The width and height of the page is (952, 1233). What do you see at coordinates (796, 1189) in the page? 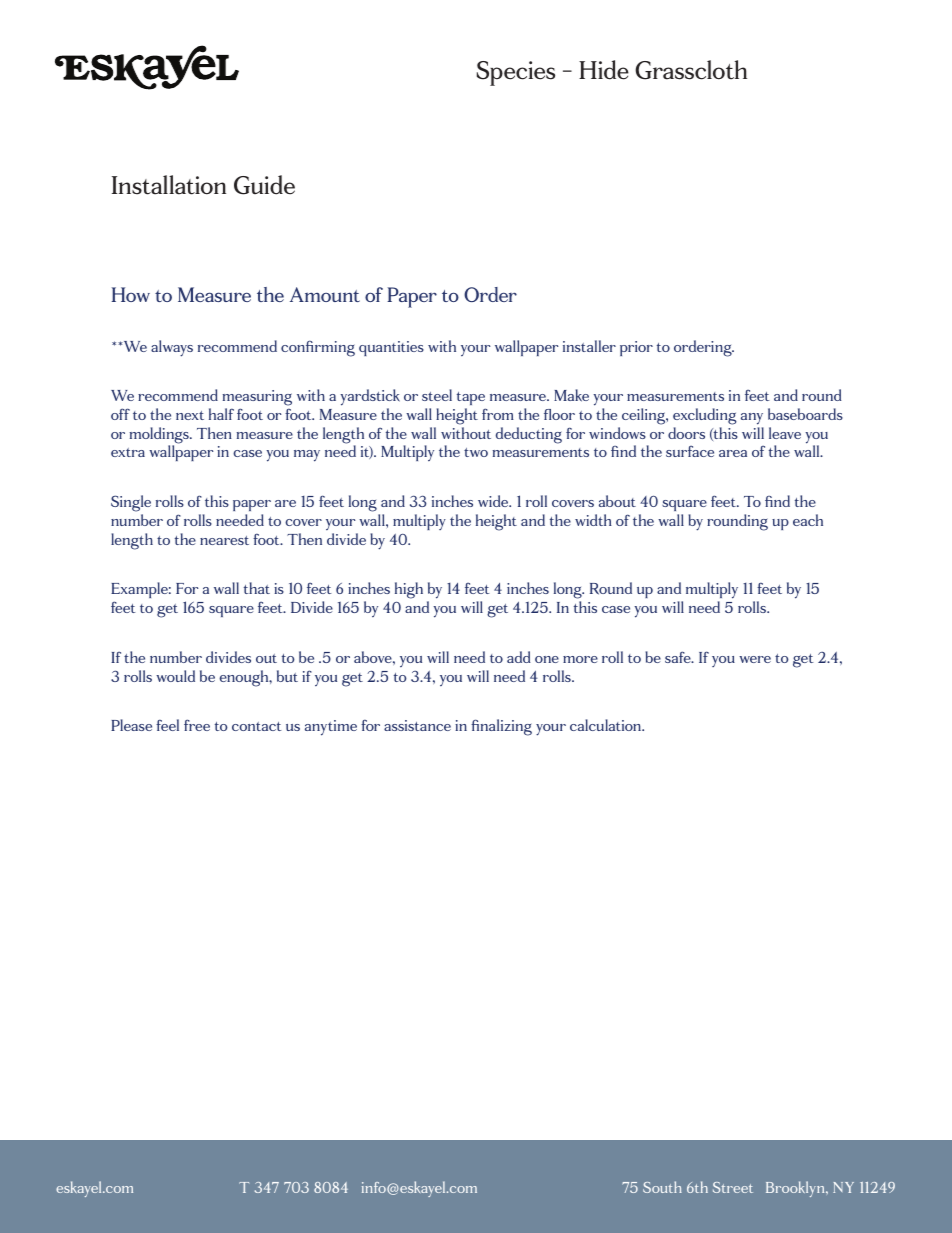
I see `Brooklyn` at bounding box center [796, 1189].
